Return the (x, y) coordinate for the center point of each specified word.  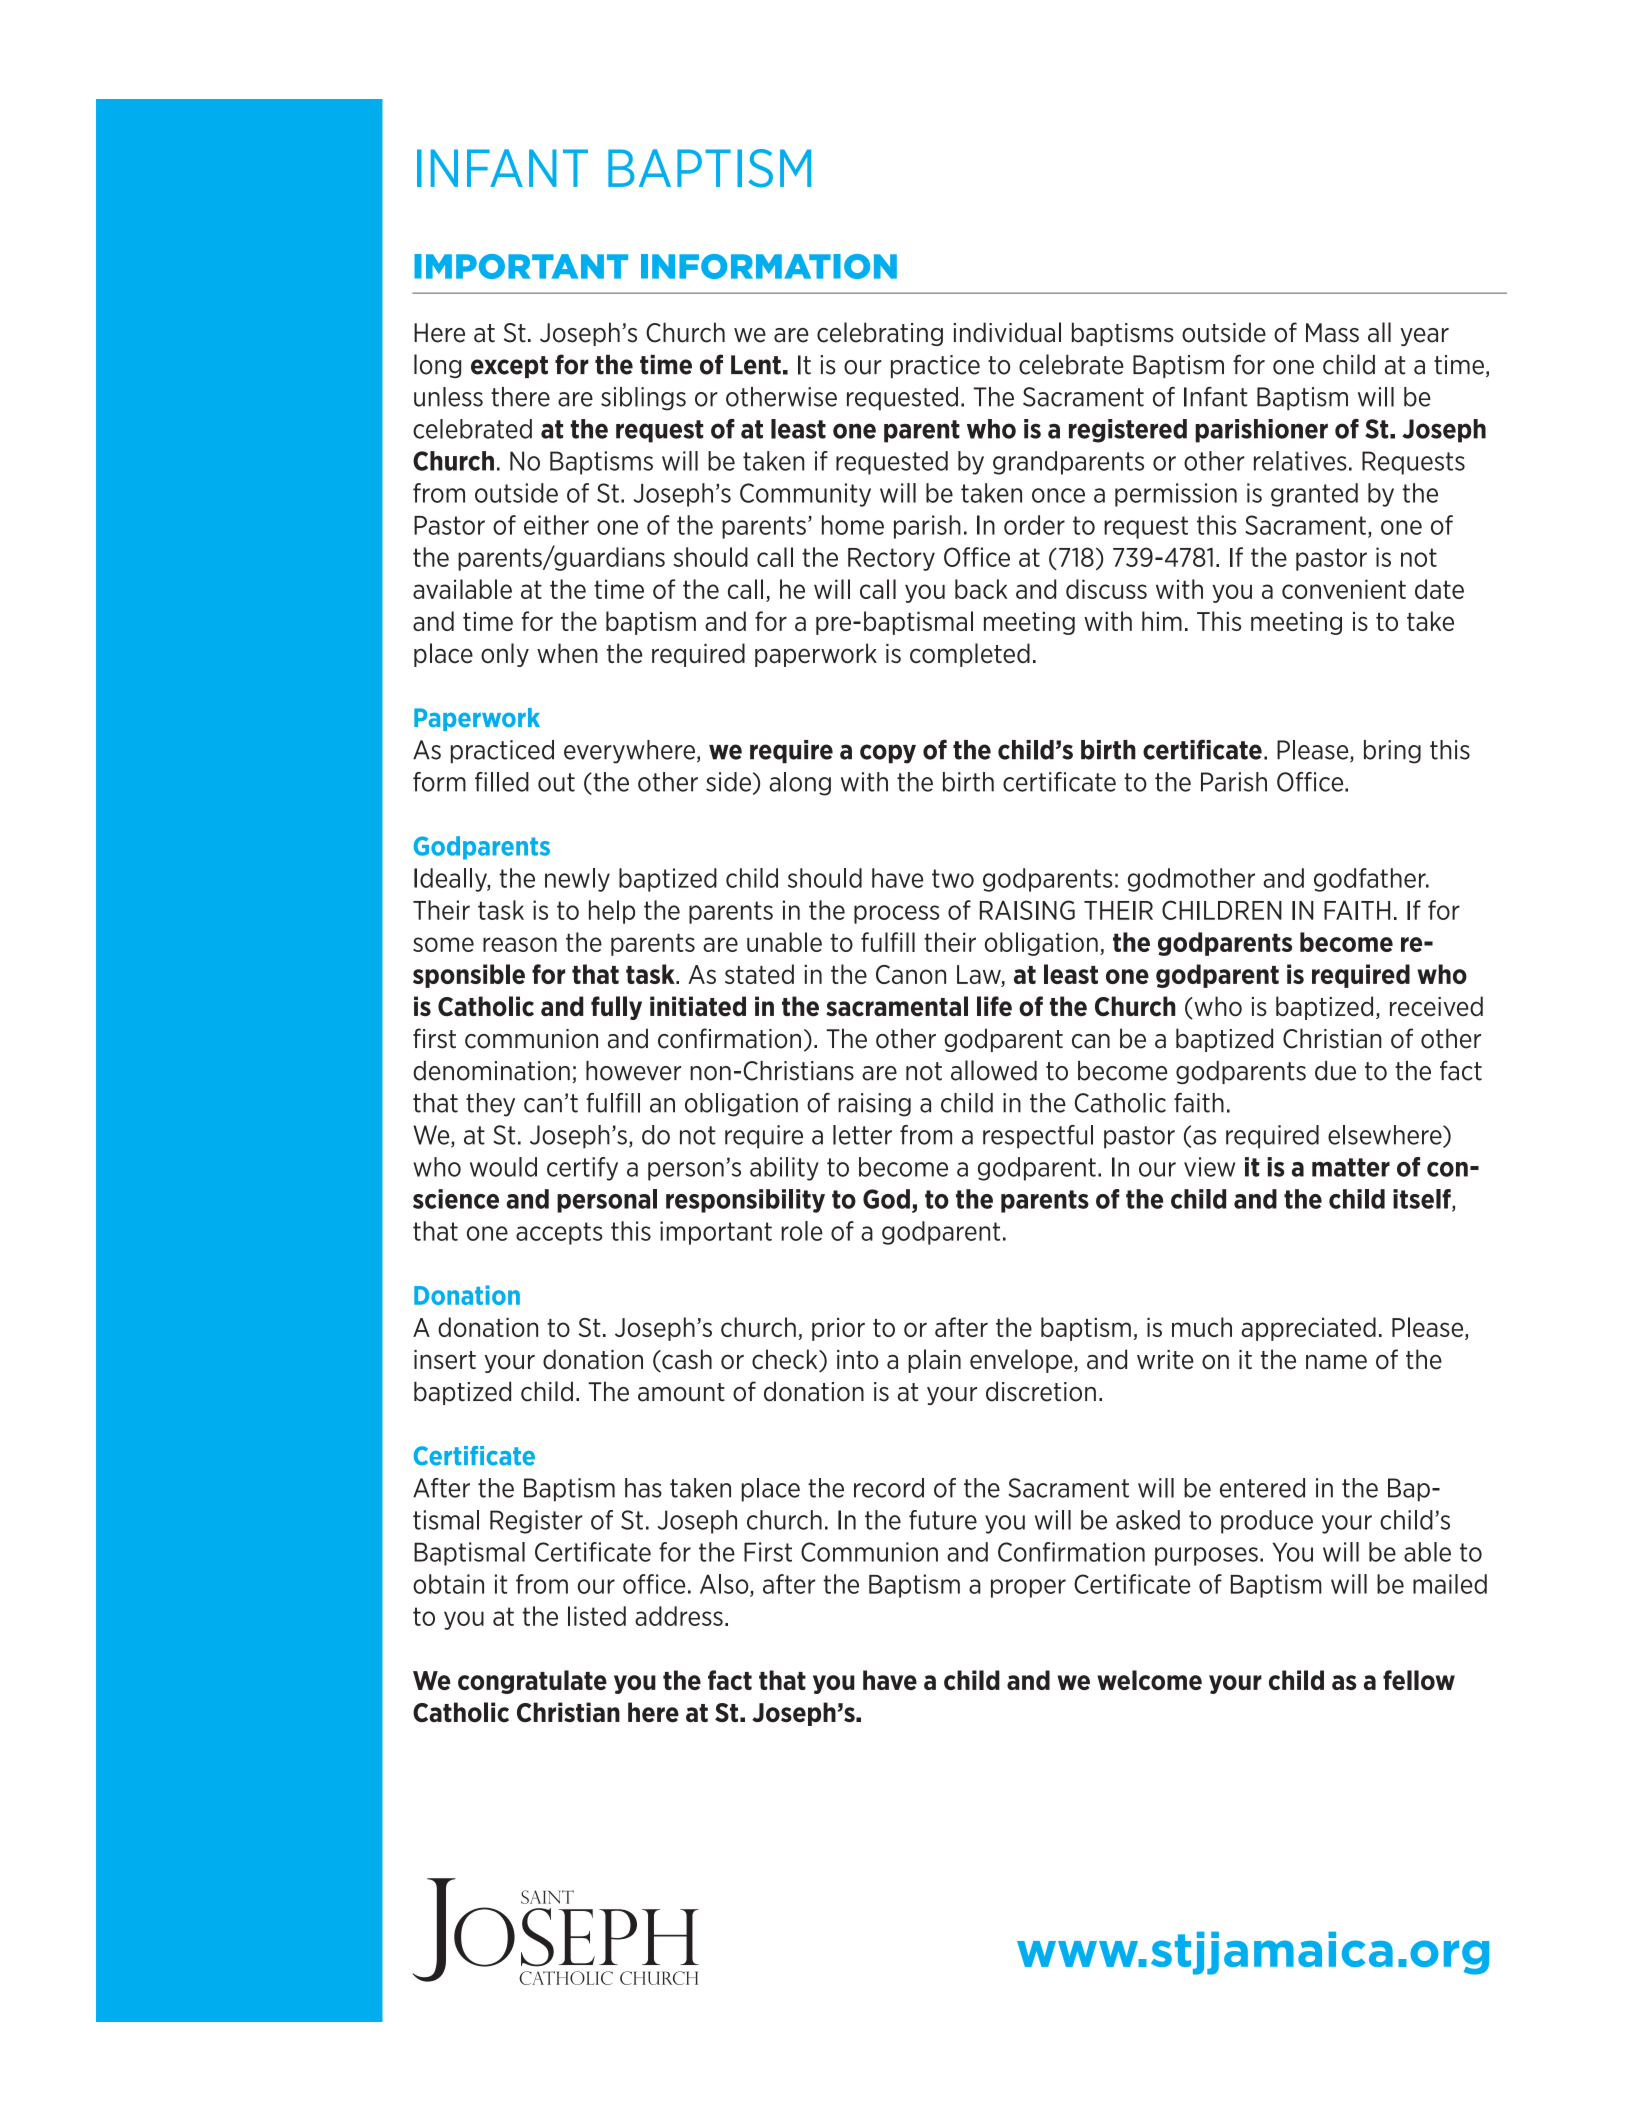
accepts (559, 1233)
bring (1392, 752)
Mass (1332, 333)
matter (1351, 1167)
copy (888, 754)
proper (1028, 1588)
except (509, 367)
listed (597, 1616)
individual (1007, 332)
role (802, 1231)
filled (502, 782)
